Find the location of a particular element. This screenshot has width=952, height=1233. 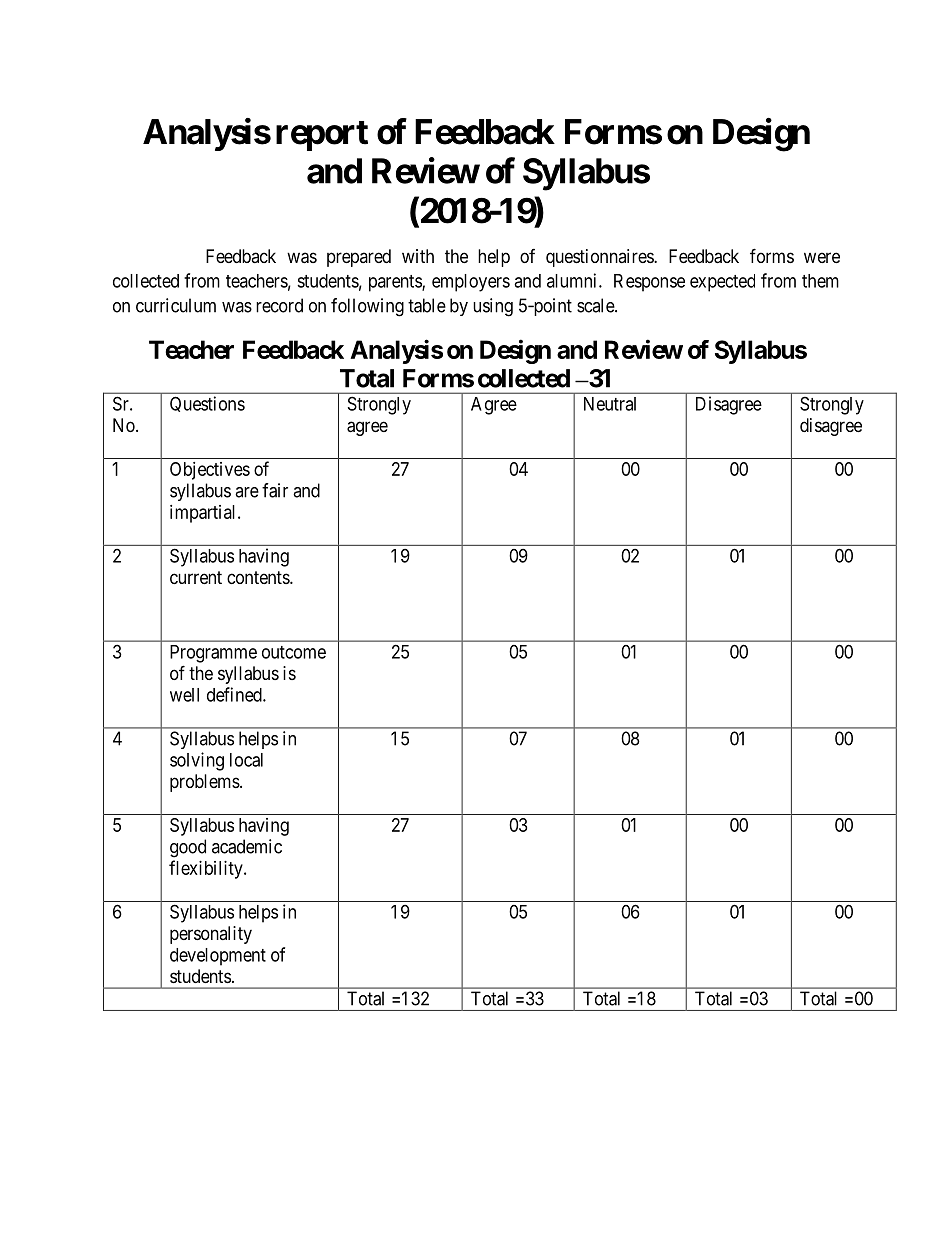

with is located at coordinates (418, 256).
